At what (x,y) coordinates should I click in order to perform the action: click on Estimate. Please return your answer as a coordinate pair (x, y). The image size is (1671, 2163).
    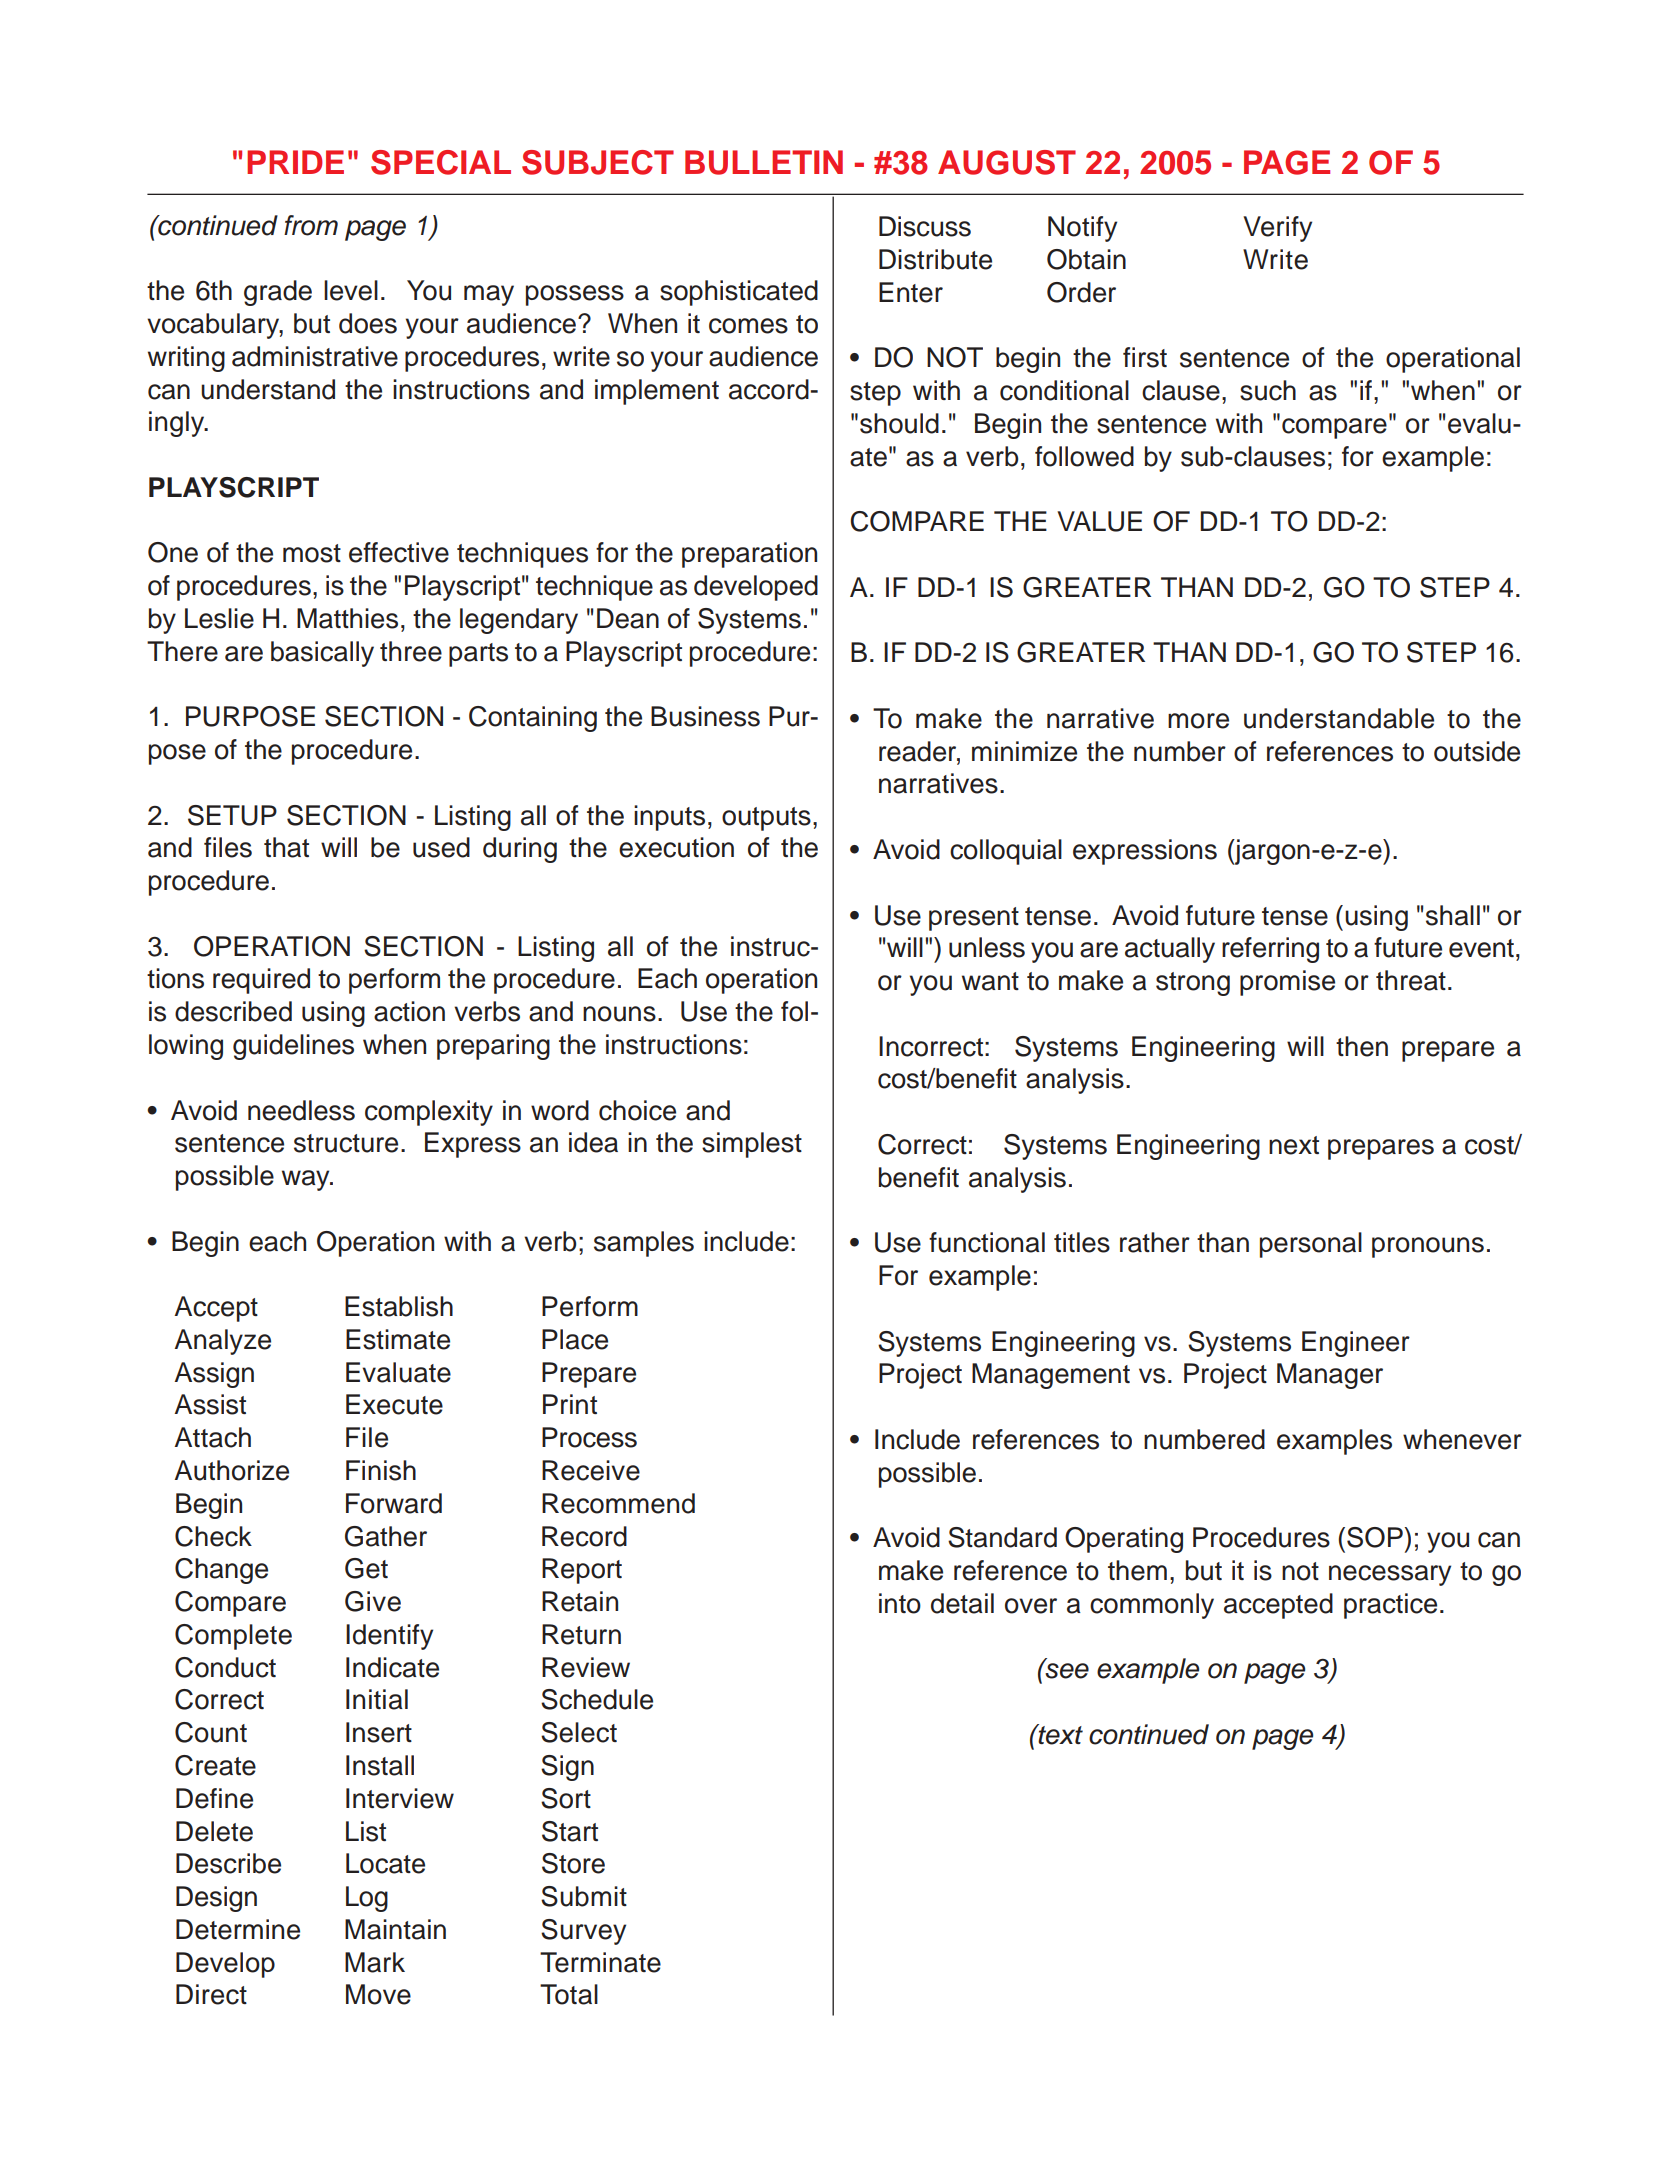
    Looking at the image, I should click on (398, 1339).
